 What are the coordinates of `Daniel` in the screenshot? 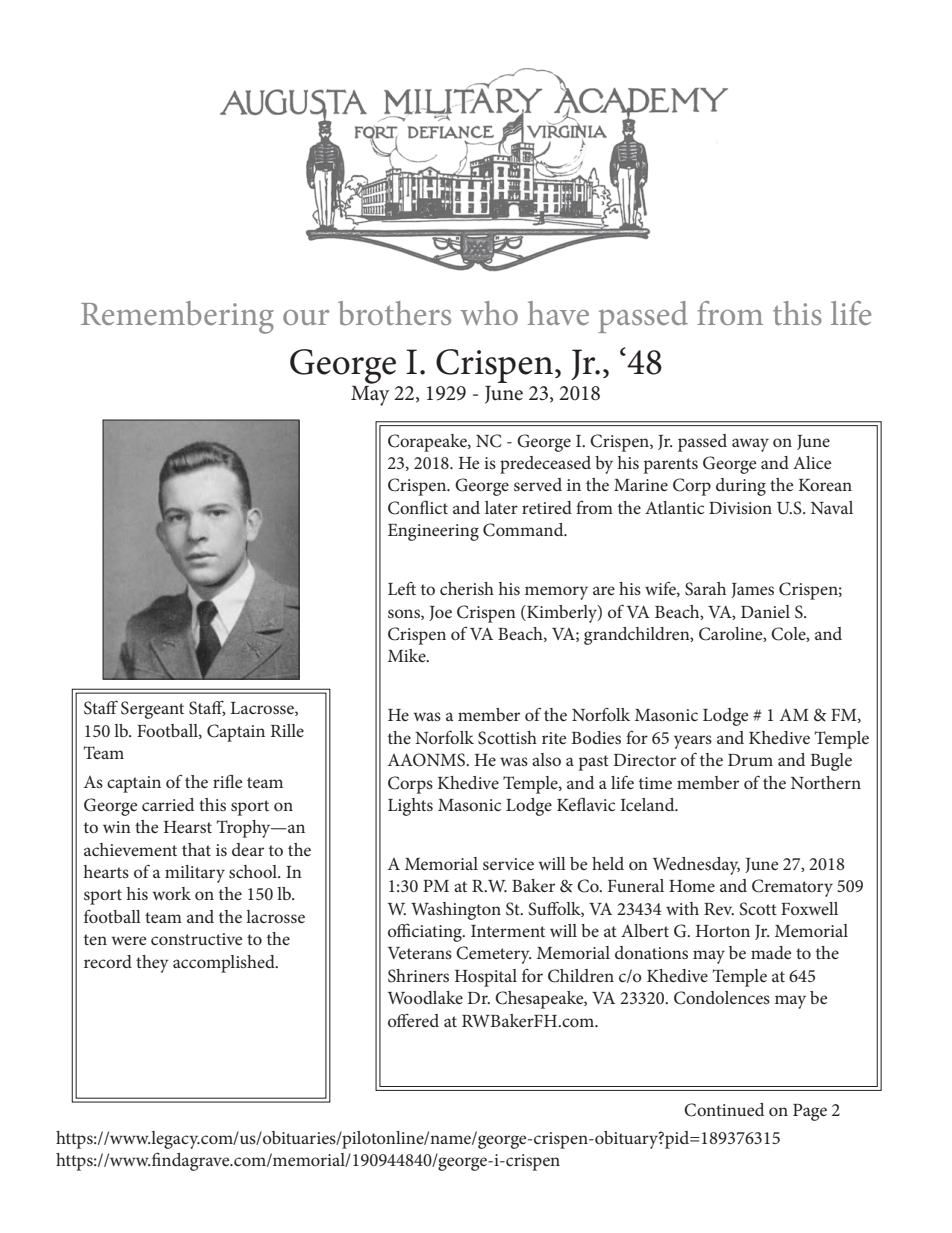 It's located at (765, 611).
